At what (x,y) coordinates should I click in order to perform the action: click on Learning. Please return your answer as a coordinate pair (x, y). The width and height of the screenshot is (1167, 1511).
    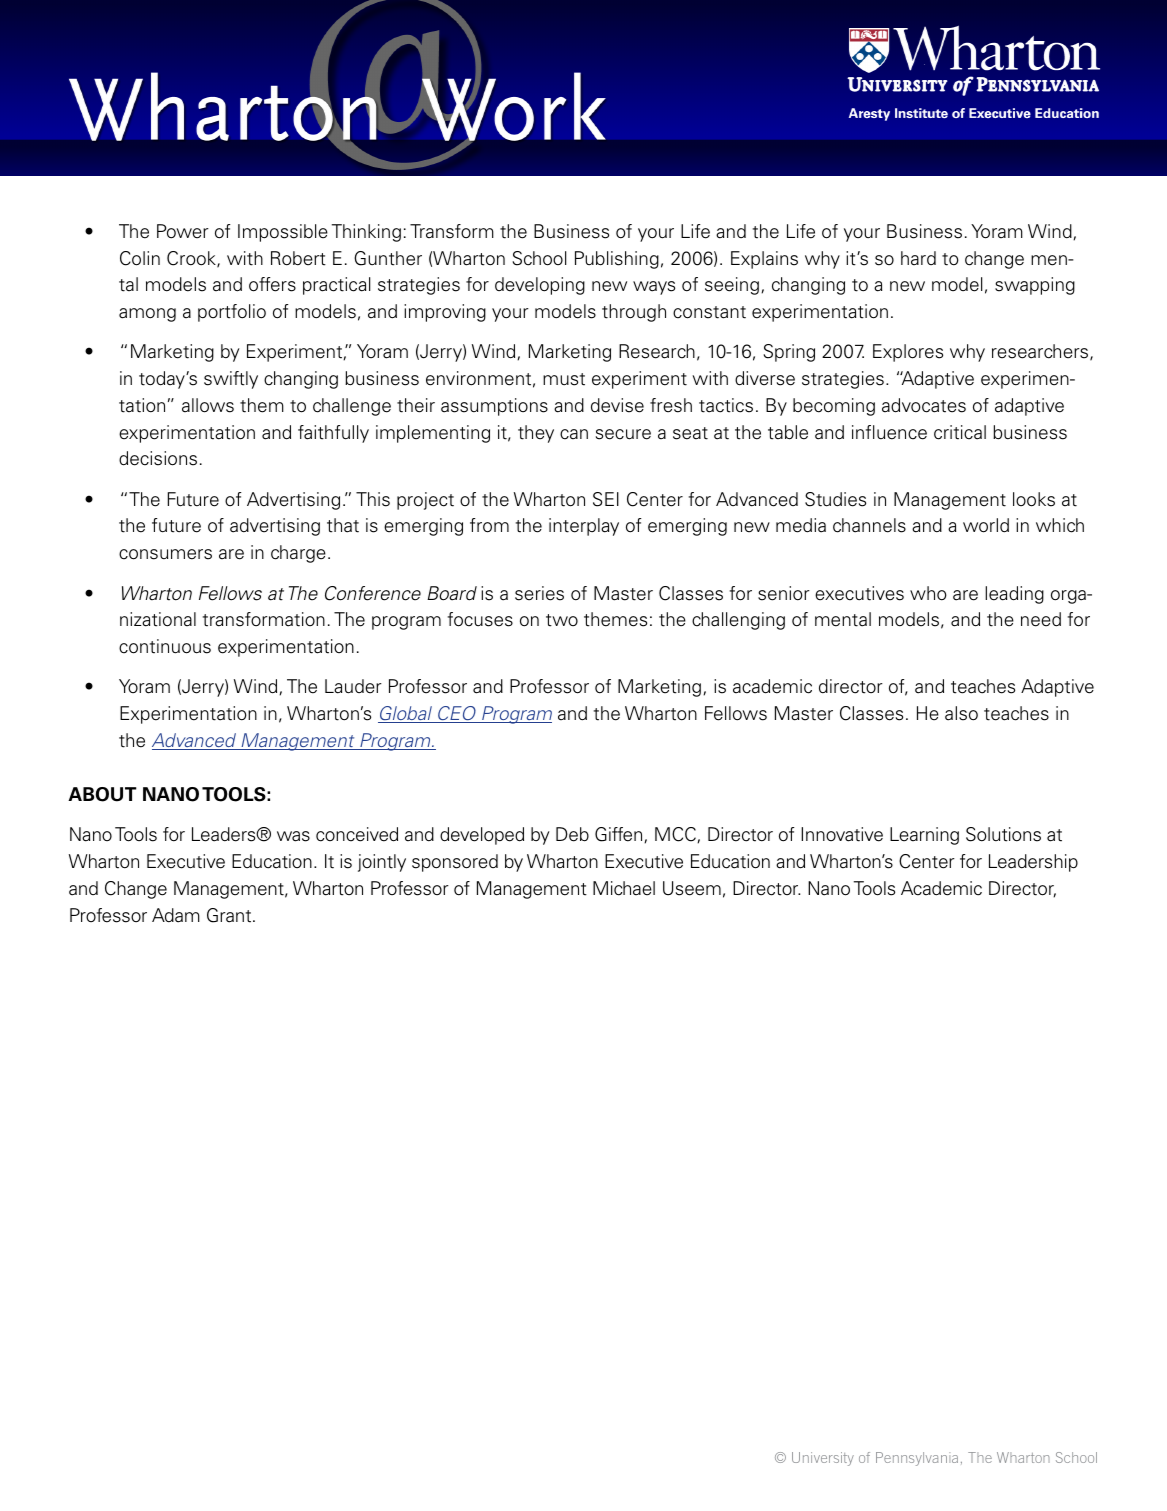
    Looking at the image, I should click on (924, 836).
